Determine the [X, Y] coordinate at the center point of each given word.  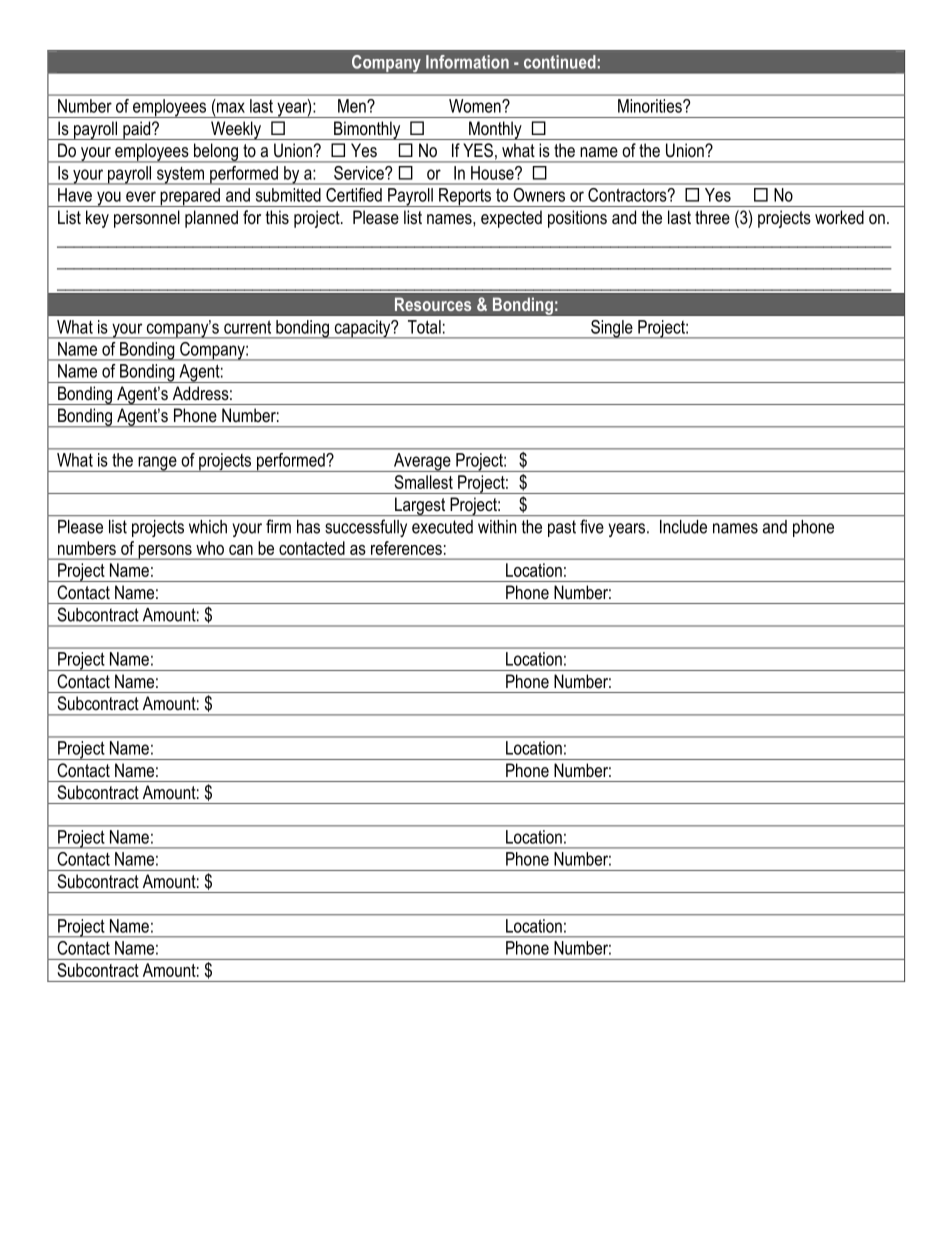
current [247, 327]
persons [165, 552]
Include [683, 527]
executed [442, 527]
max [231, 107]
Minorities [651, 106]
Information [467, 62]
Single [612, 329]
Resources [433, 304]
